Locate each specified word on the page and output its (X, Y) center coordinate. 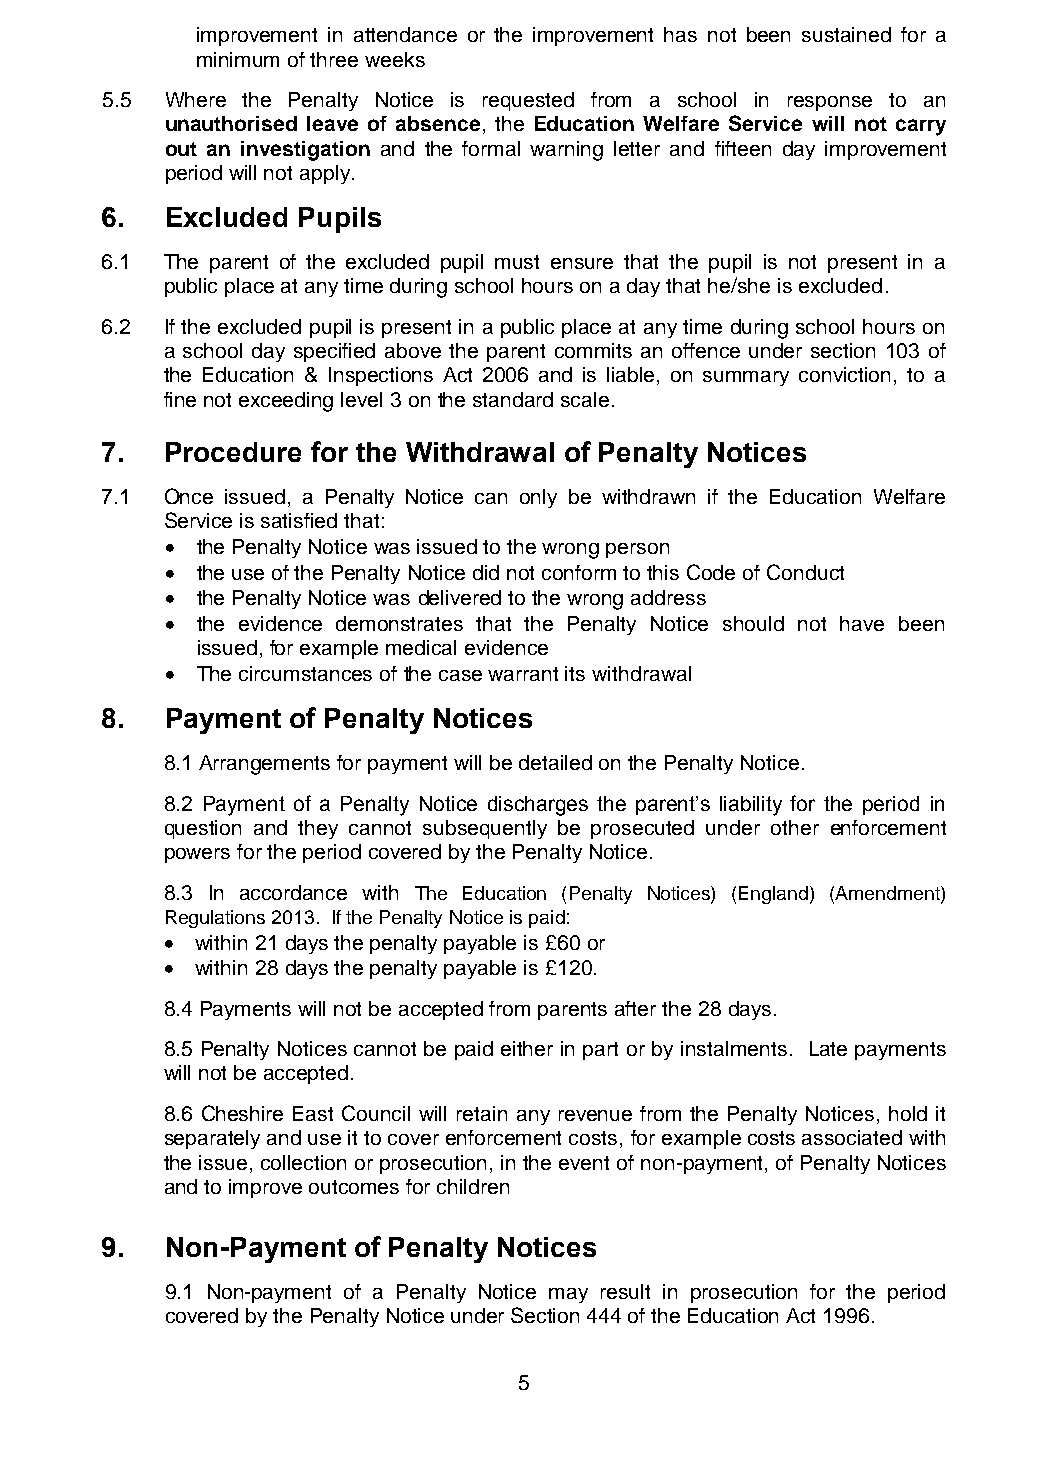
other (795, 827)
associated (852, 1137)
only (538, 498)
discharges (538, 806)
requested (528, 101)
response (830, 103)
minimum (238, 59)
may (568, 1295)
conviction (844, 374)
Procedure (233, 452)
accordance (293, 892)
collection (303, 1162)
